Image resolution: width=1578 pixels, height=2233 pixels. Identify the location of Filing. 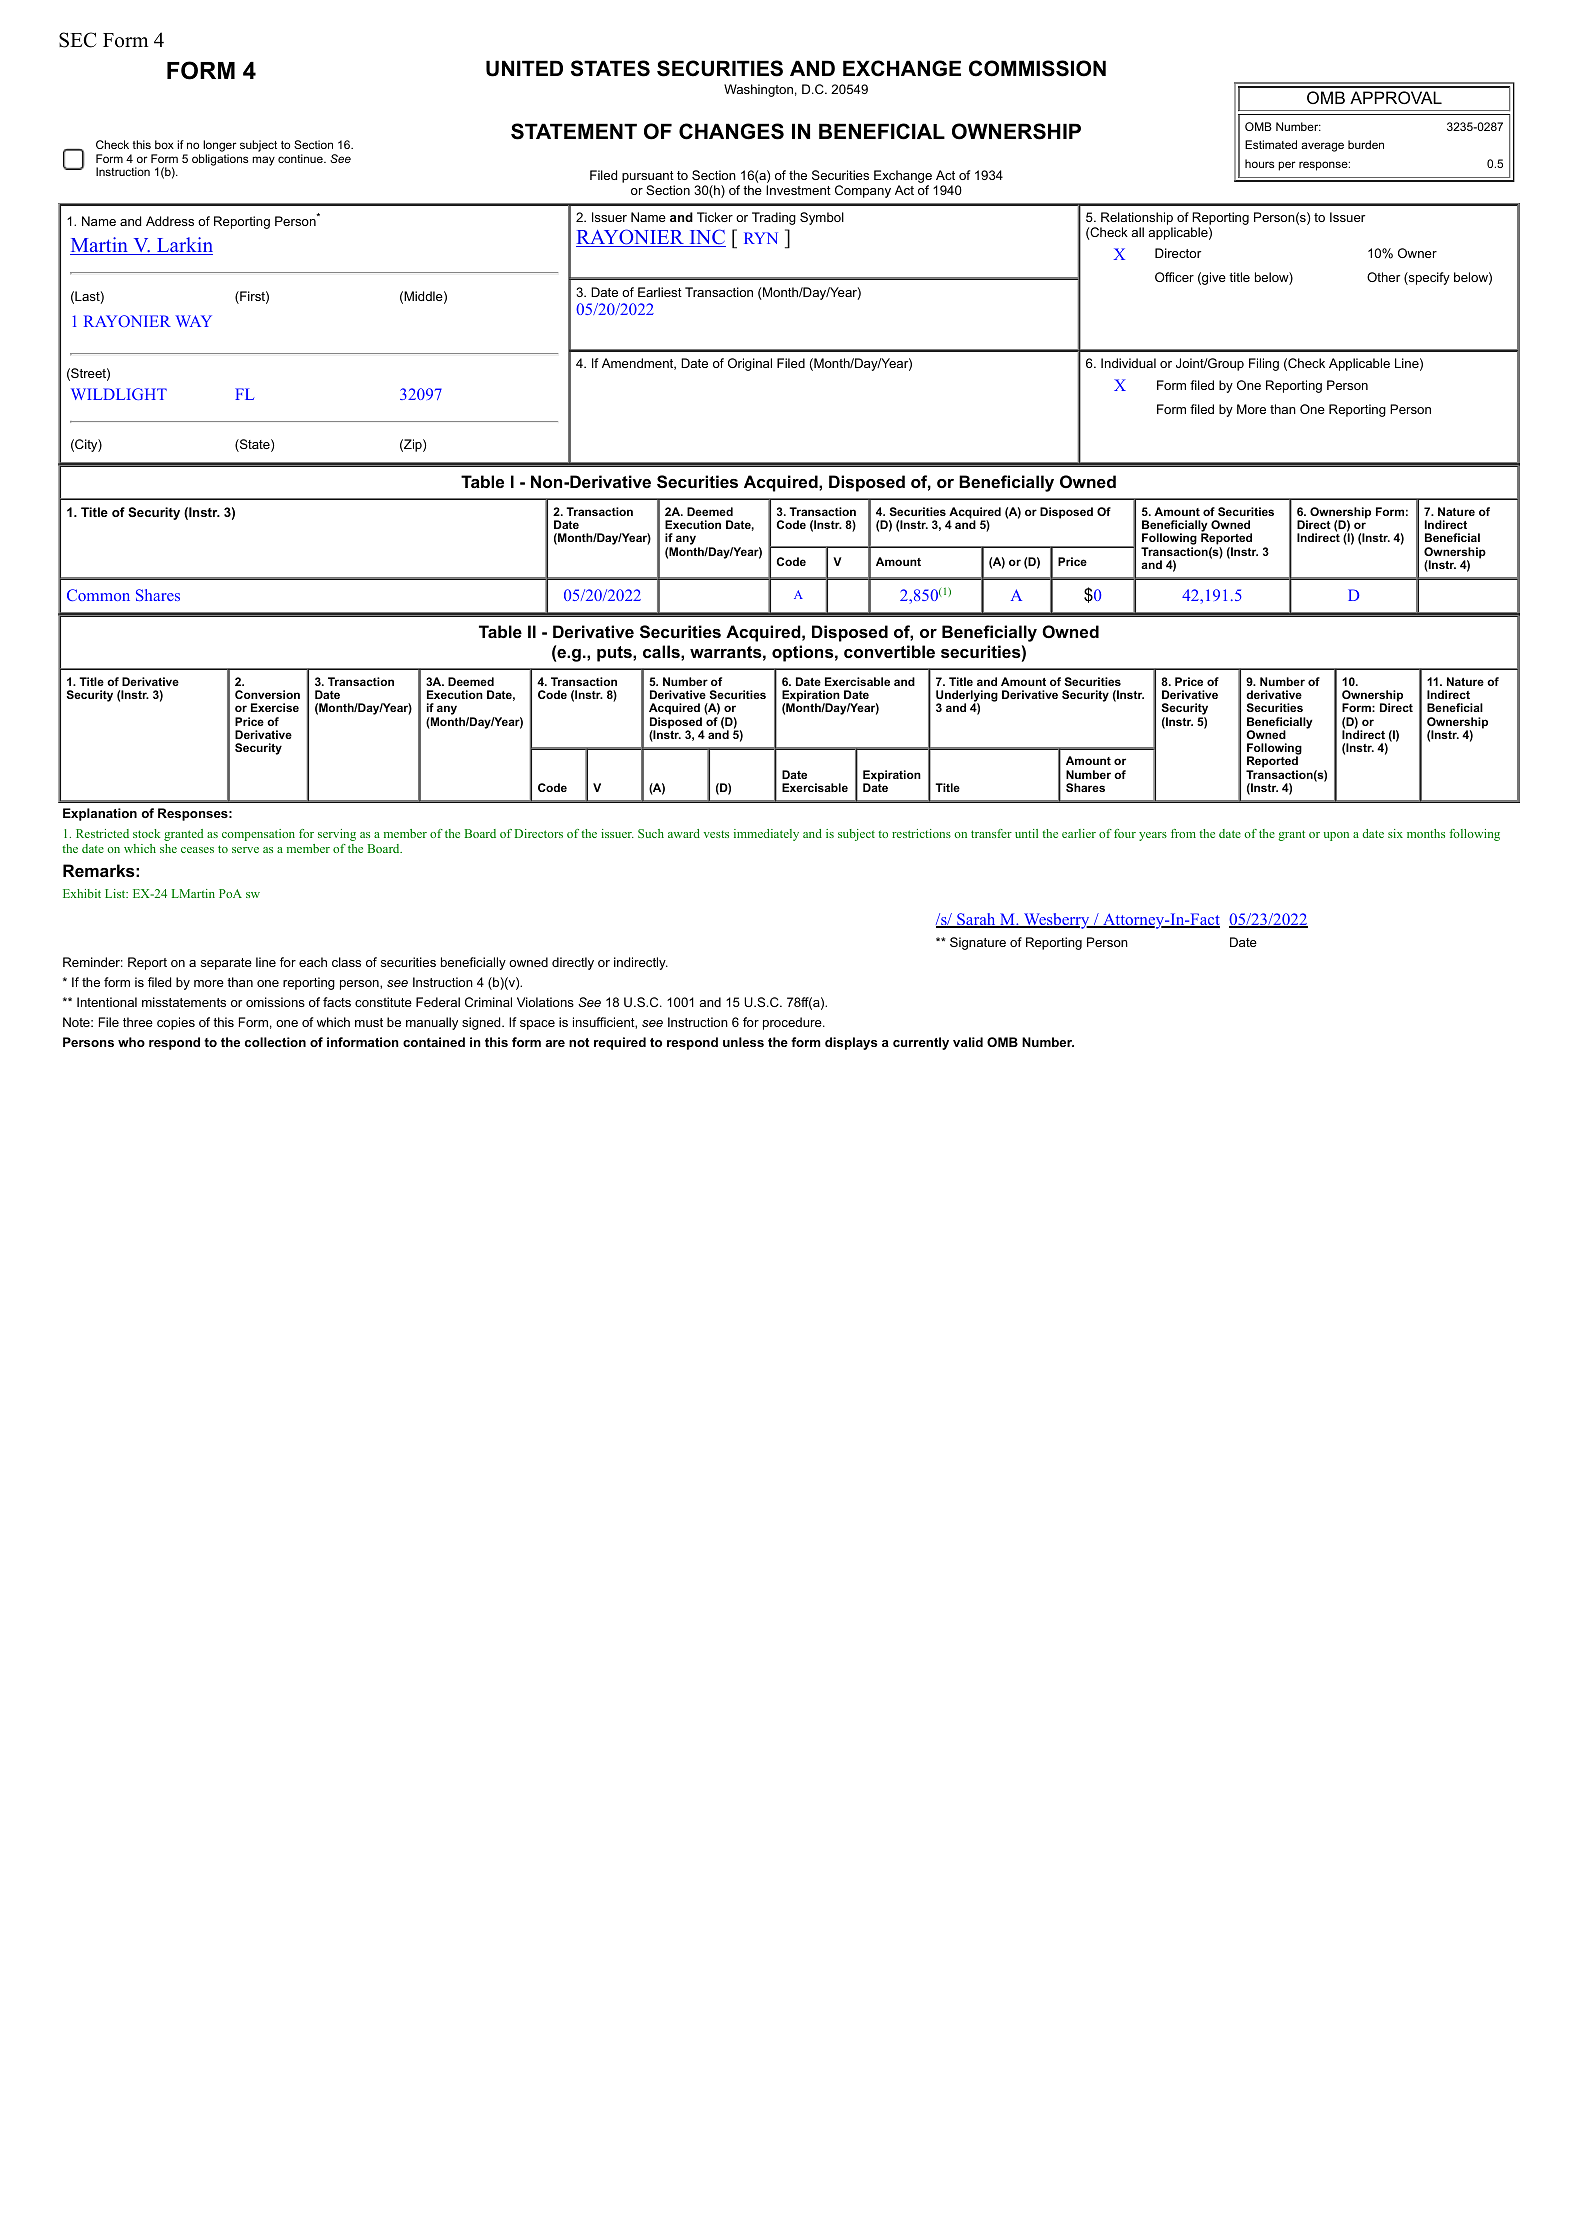
(1264, 364).
